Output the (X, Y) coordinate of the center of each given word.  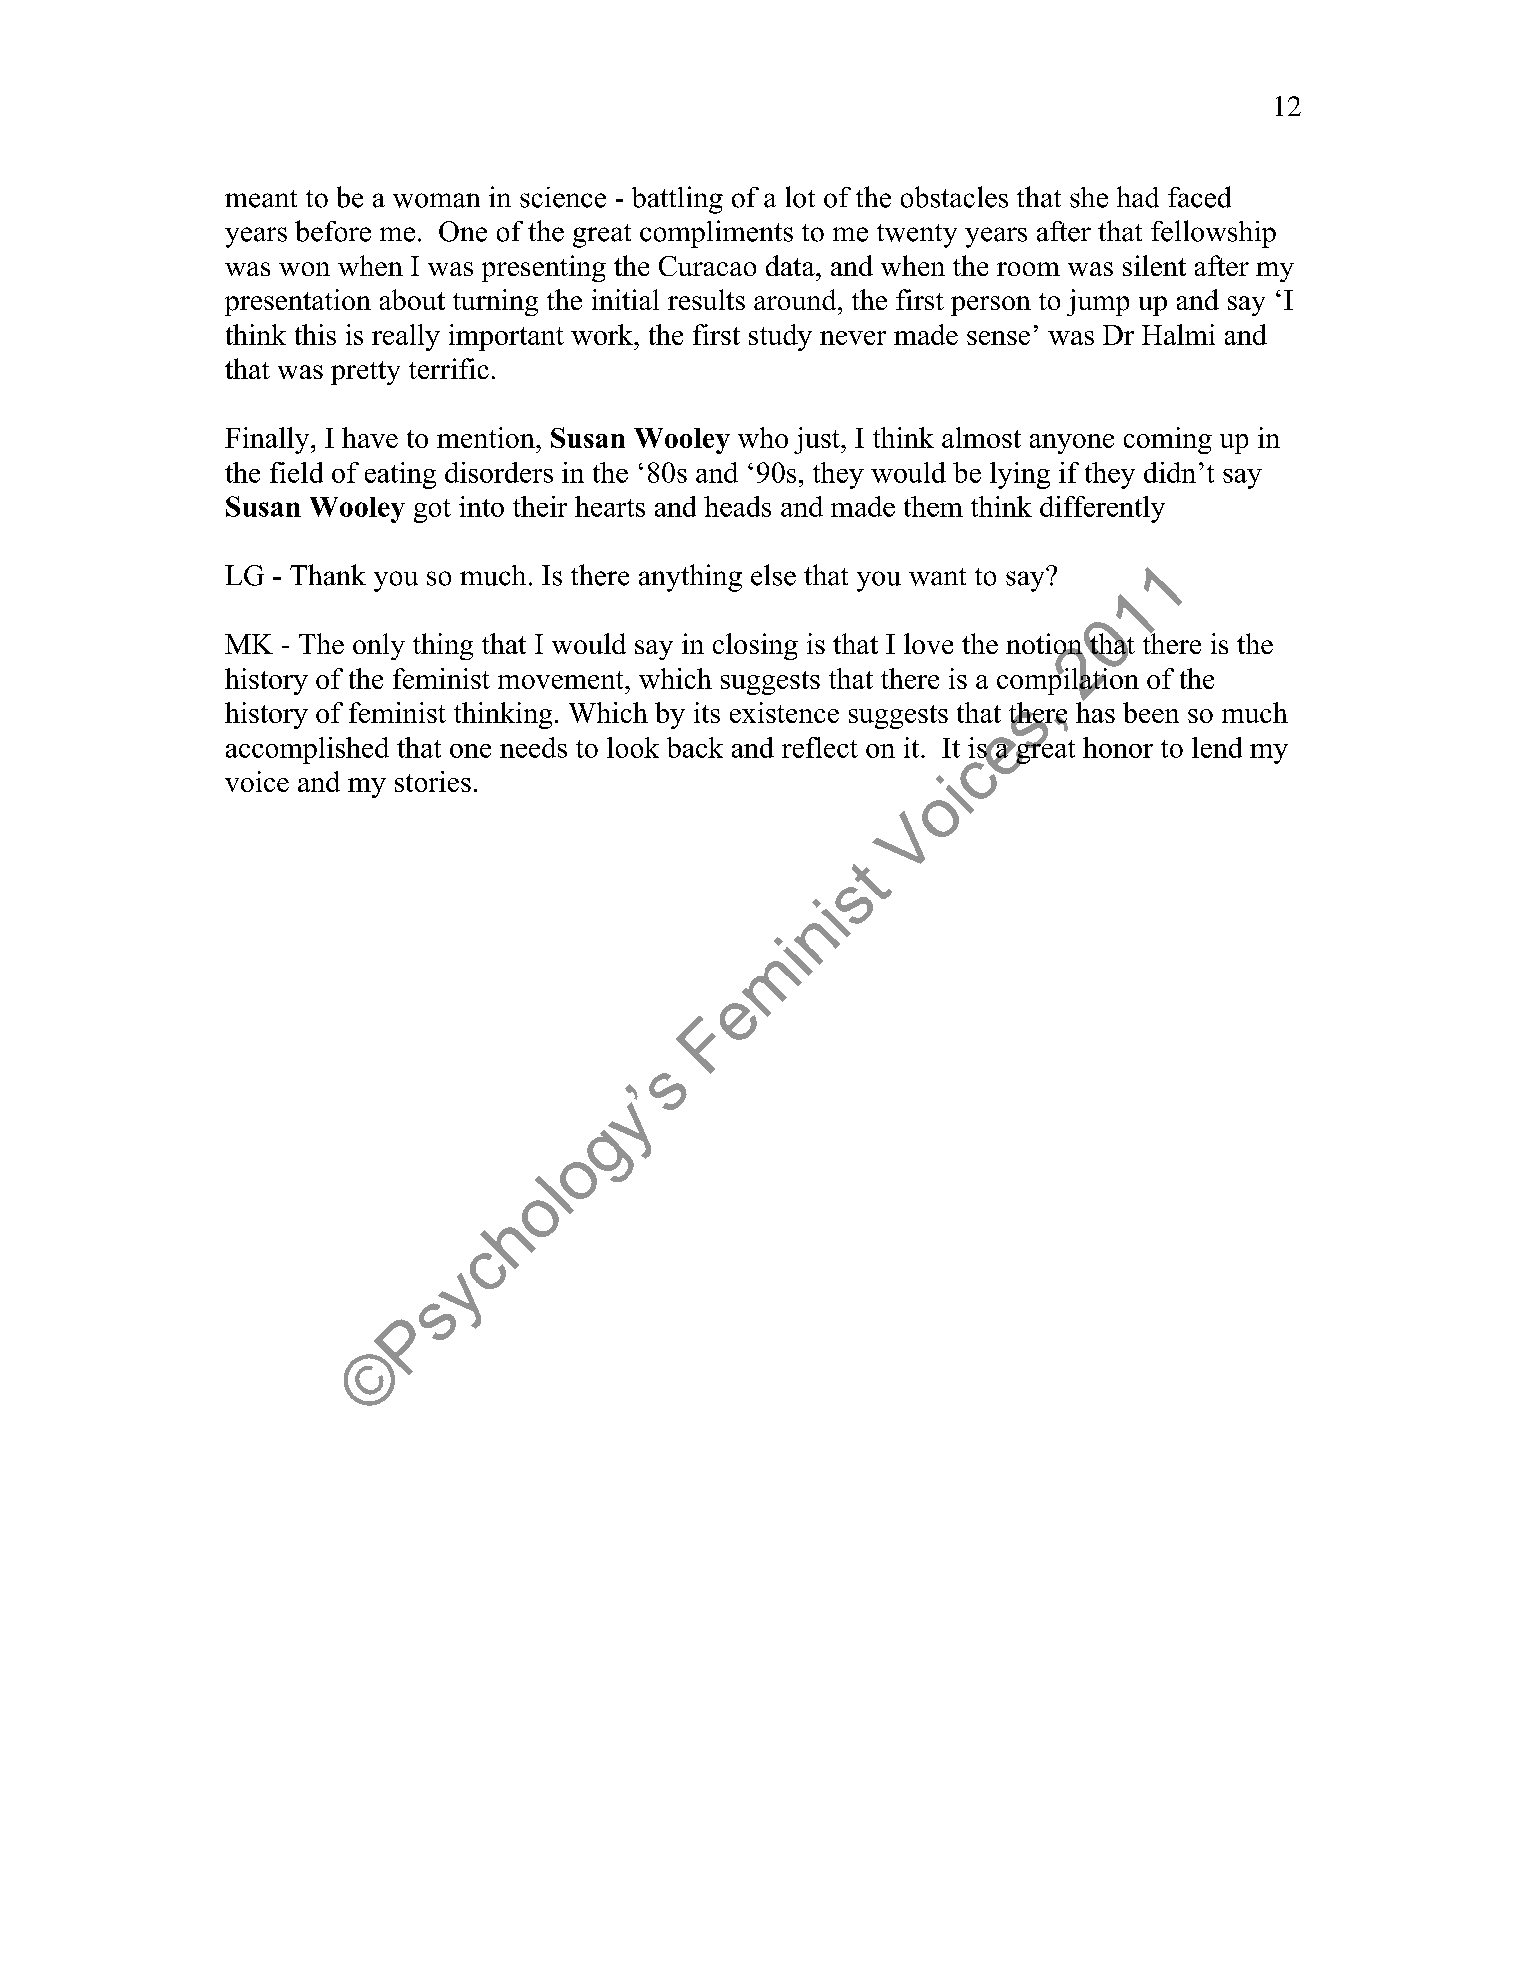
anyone (1072, 444)
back (695, 747)
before (333, 231)
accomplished (307, 750)
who (763, 437)
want (937, 577)
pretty (365, 373)
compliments (716, 234)
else (773, 575)
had (1138, 197)
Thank (328, 575)
